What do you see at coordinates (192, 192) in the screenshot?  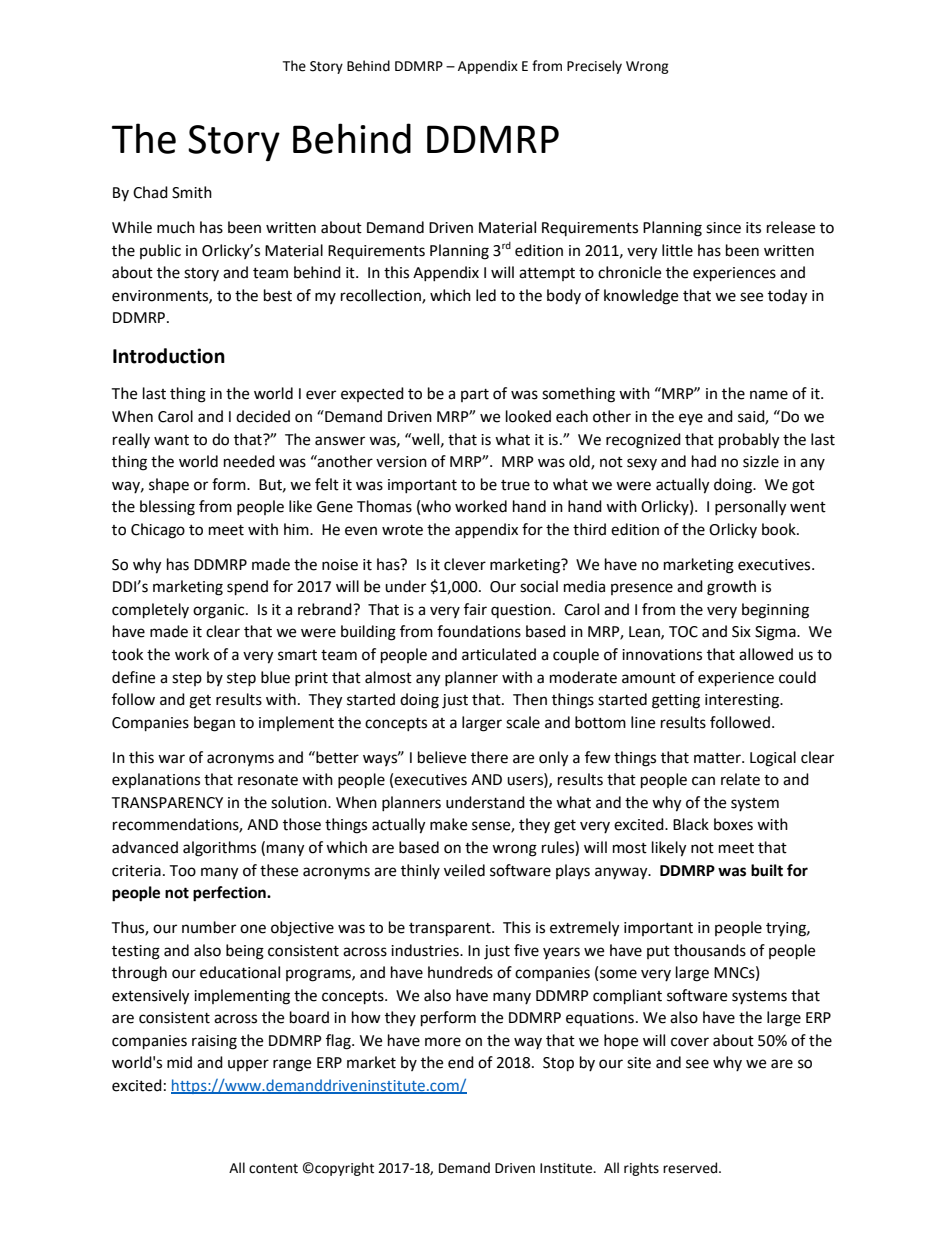 I see `Smith` at bounding box center [192, 192].
